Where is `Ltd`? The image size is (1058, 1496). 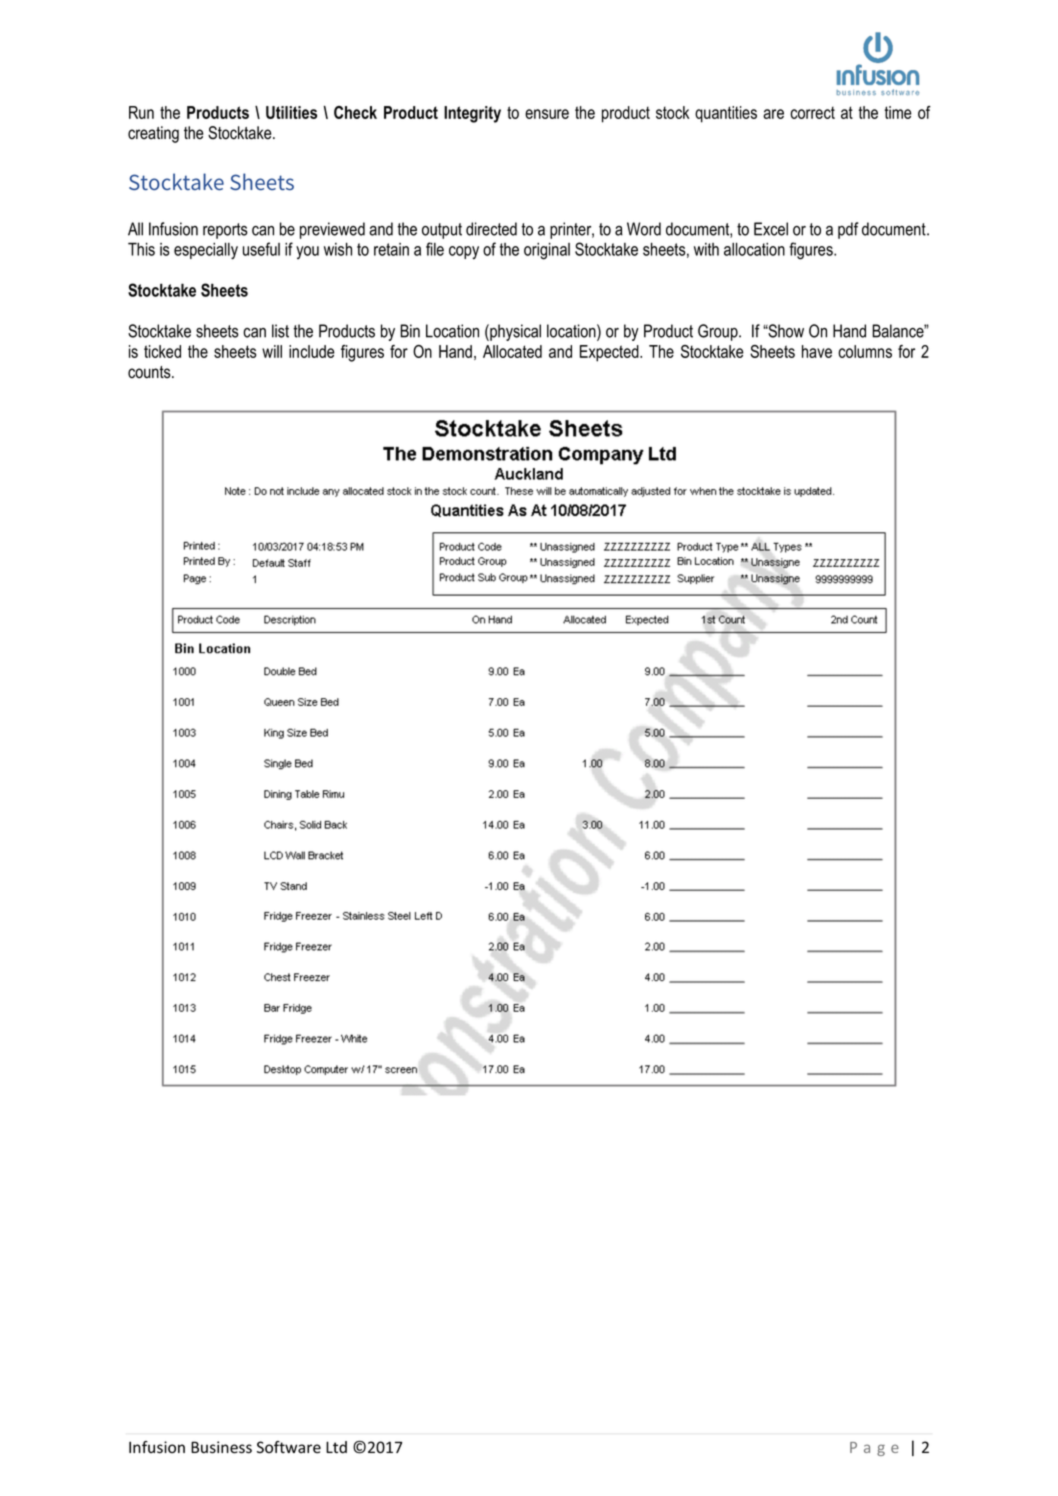 Ltd is located at coordinates (336, 1447).
